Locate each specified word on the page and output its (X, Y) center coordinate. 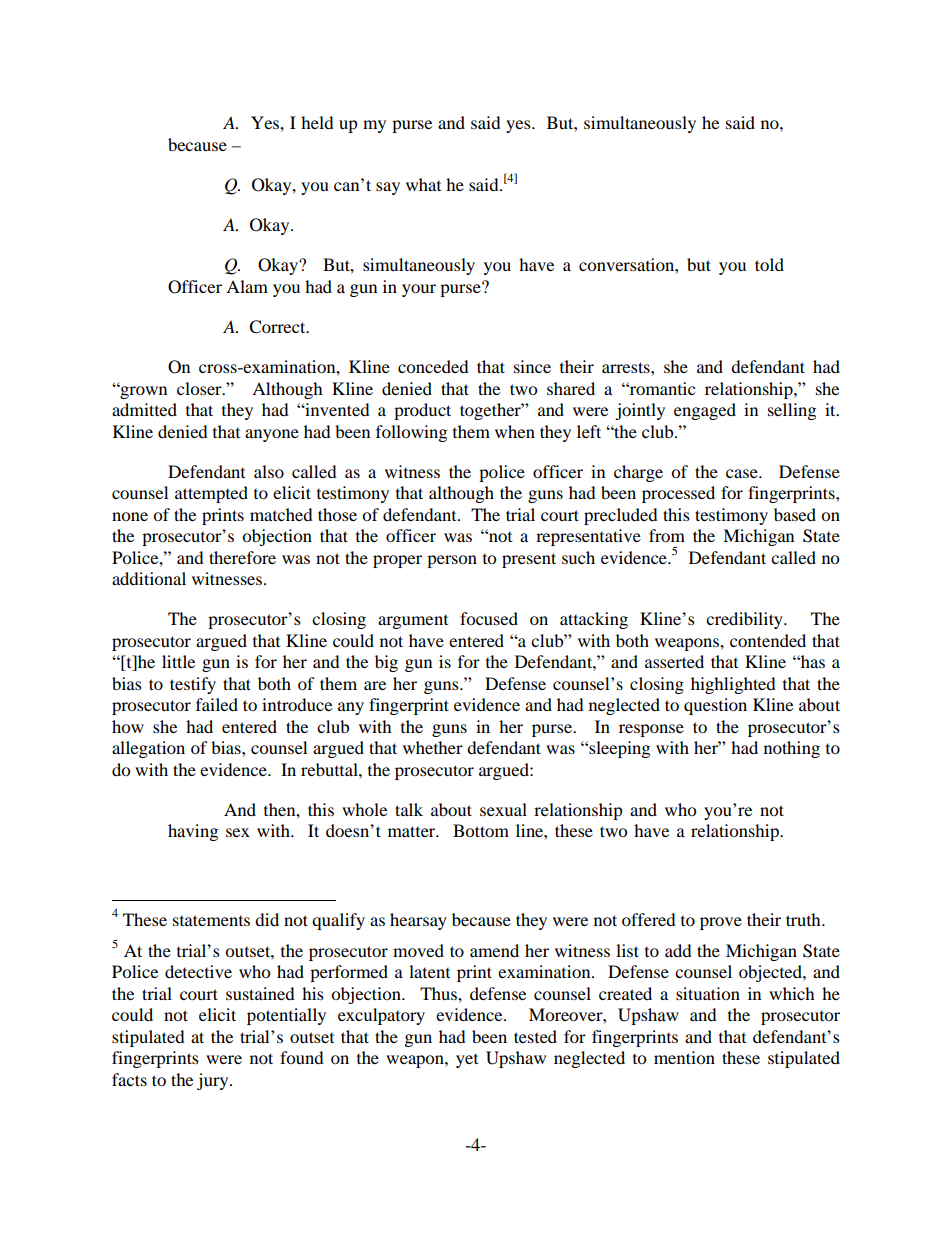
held (317, 122)
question (715, 706)
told (769, 264)
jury (214, 1081)
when (515, 431)
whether (433, 747)
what (423, 184)
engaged (705, 411)
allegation (148, 749)
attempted (211, 494)
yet (467, 1061)
